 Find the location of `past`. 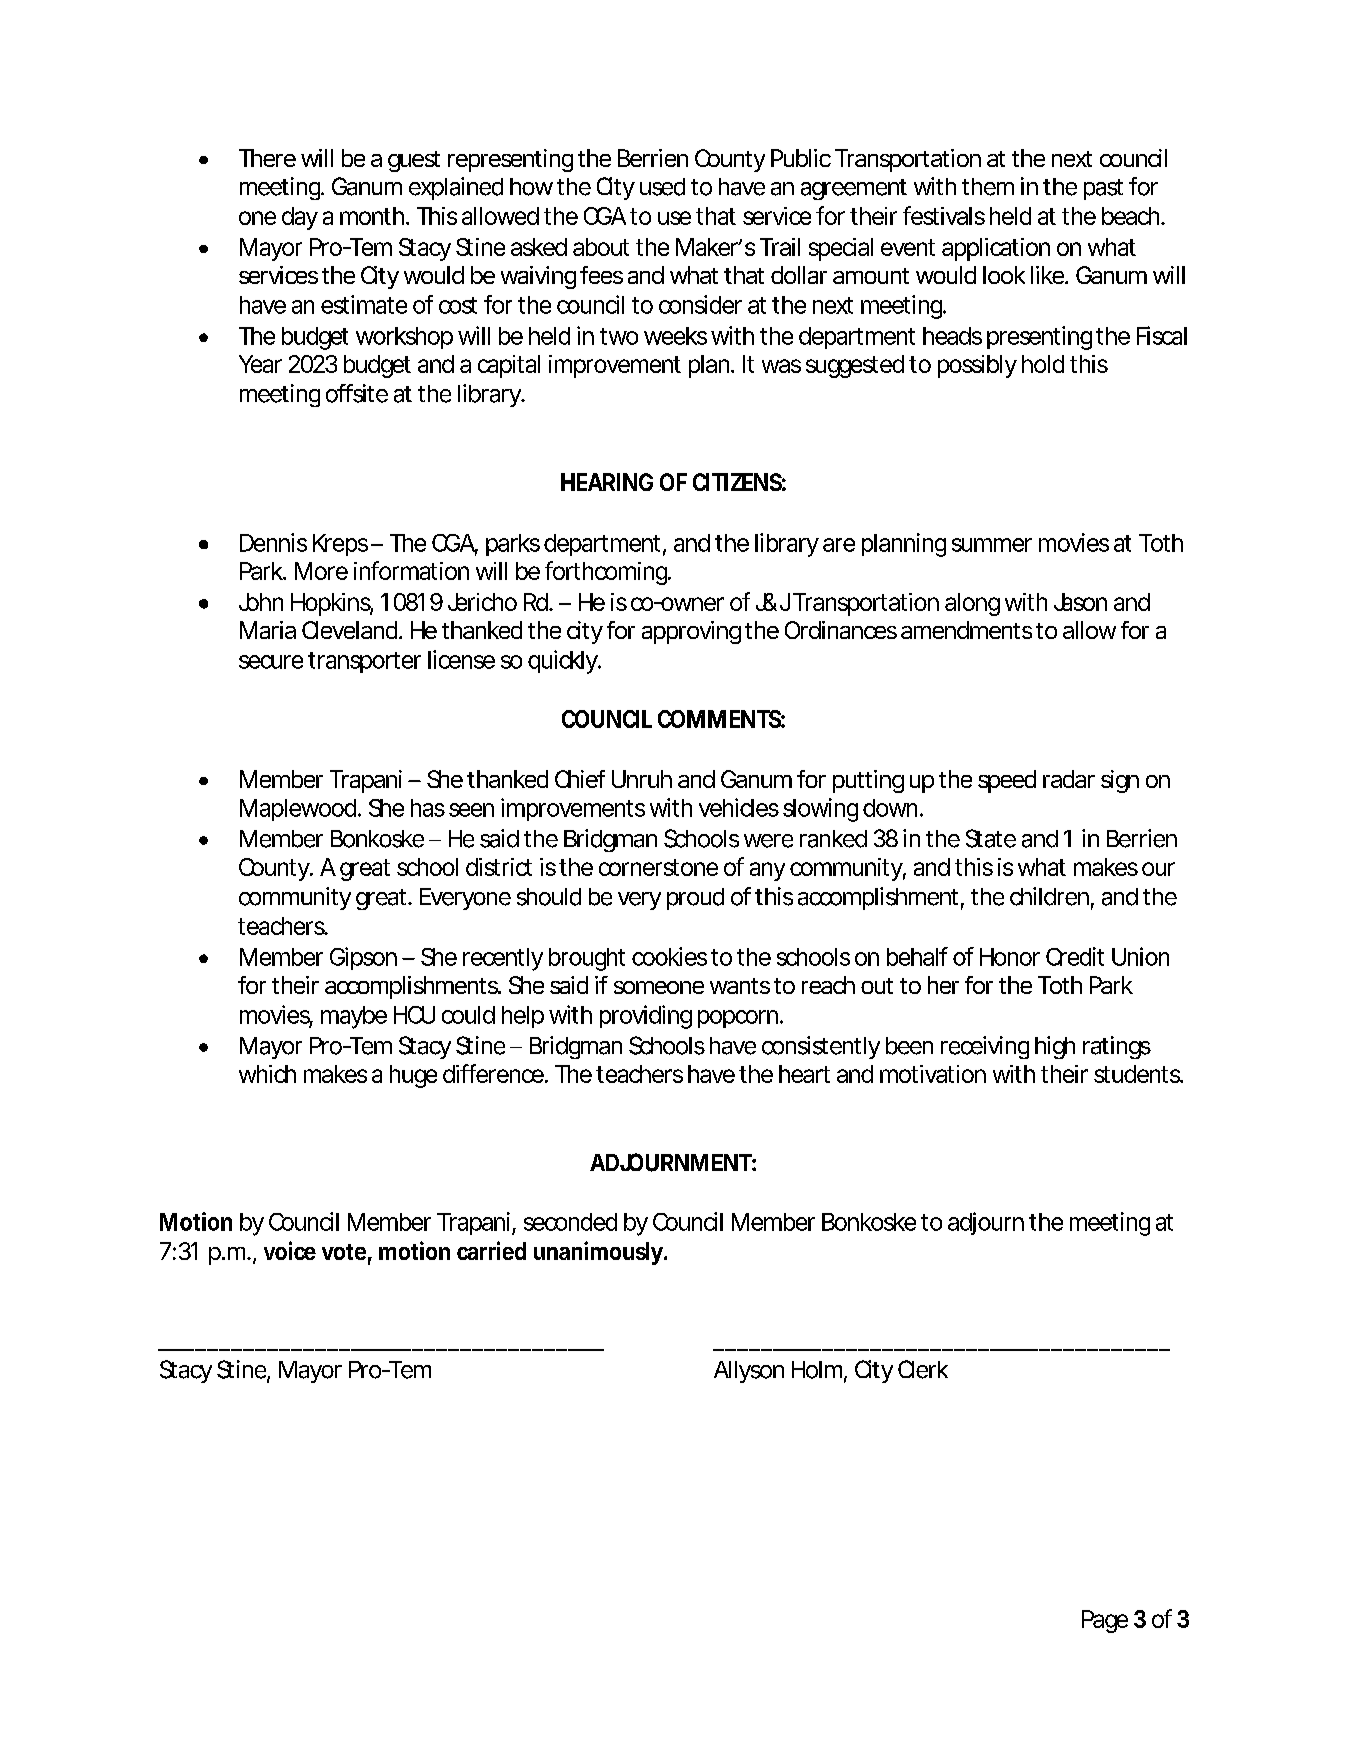

past is located at coordinates (1103, 189).
